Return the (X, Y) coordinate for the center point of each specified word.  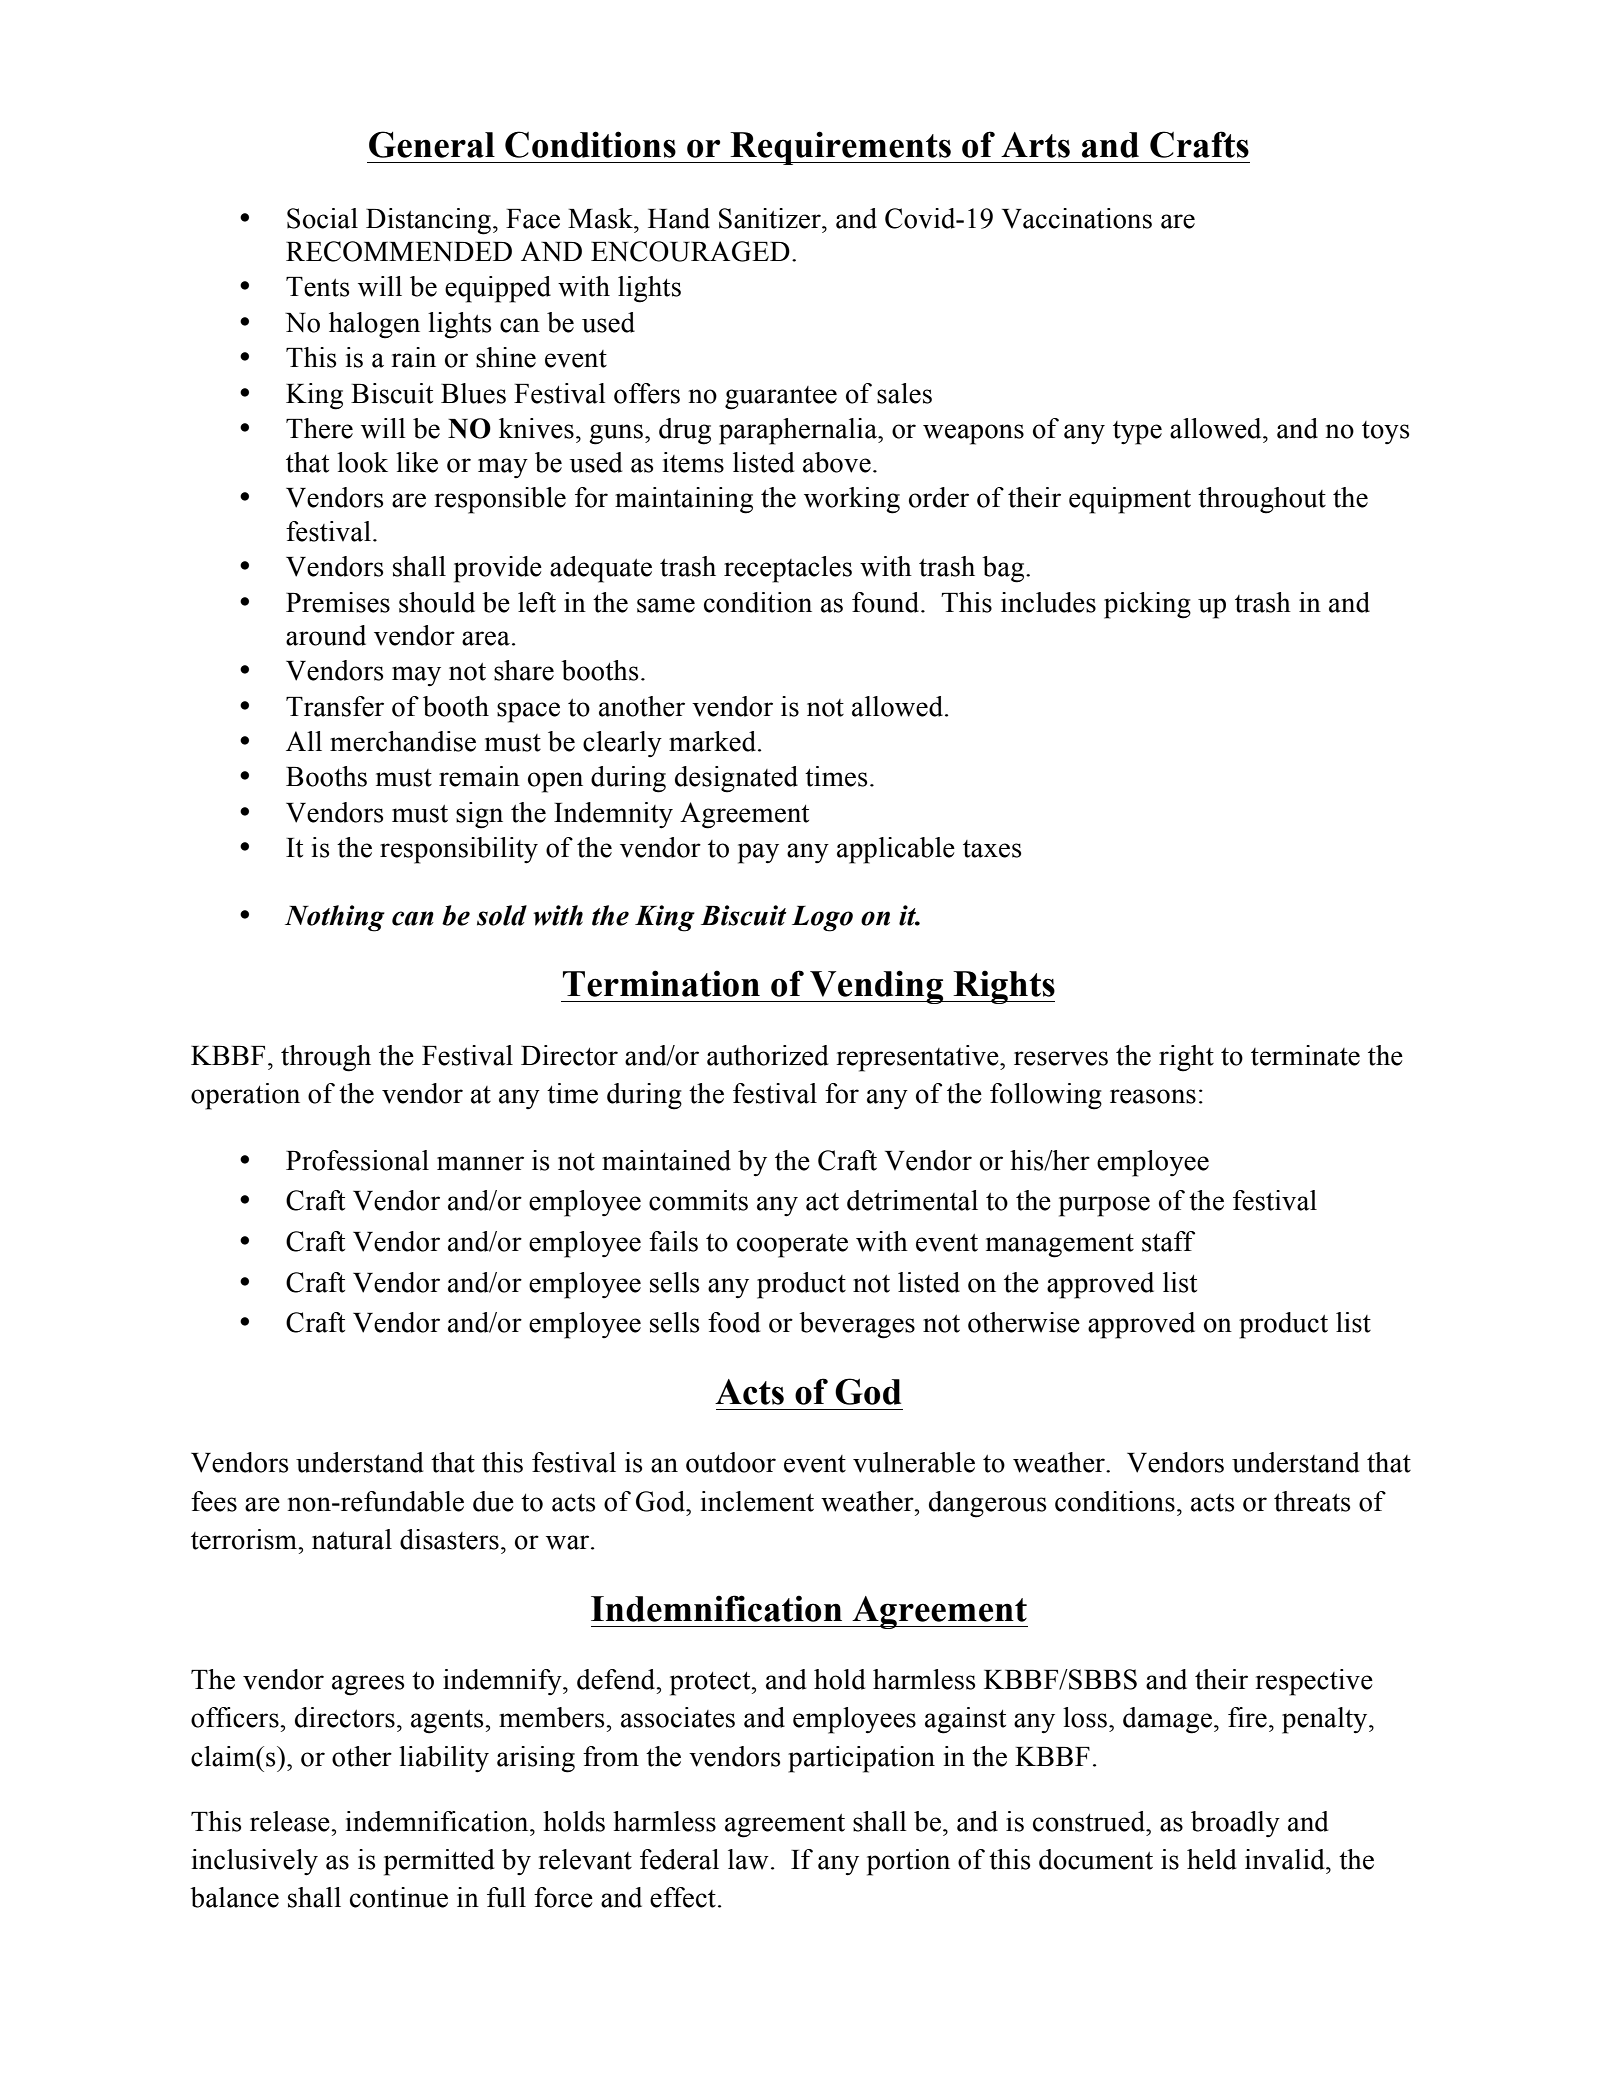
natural (352, 1539)
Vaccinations (1077, 218)
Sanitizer (771, 218)
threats (1312, 1501)
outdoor (731, 1462)
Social (322, 218)
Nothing (335, 918)
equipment (1130, 500)
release (291, 1821)
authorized (767, 1055)
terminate (1305, 1055)
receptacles (788, 569)
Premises (338, 602)
